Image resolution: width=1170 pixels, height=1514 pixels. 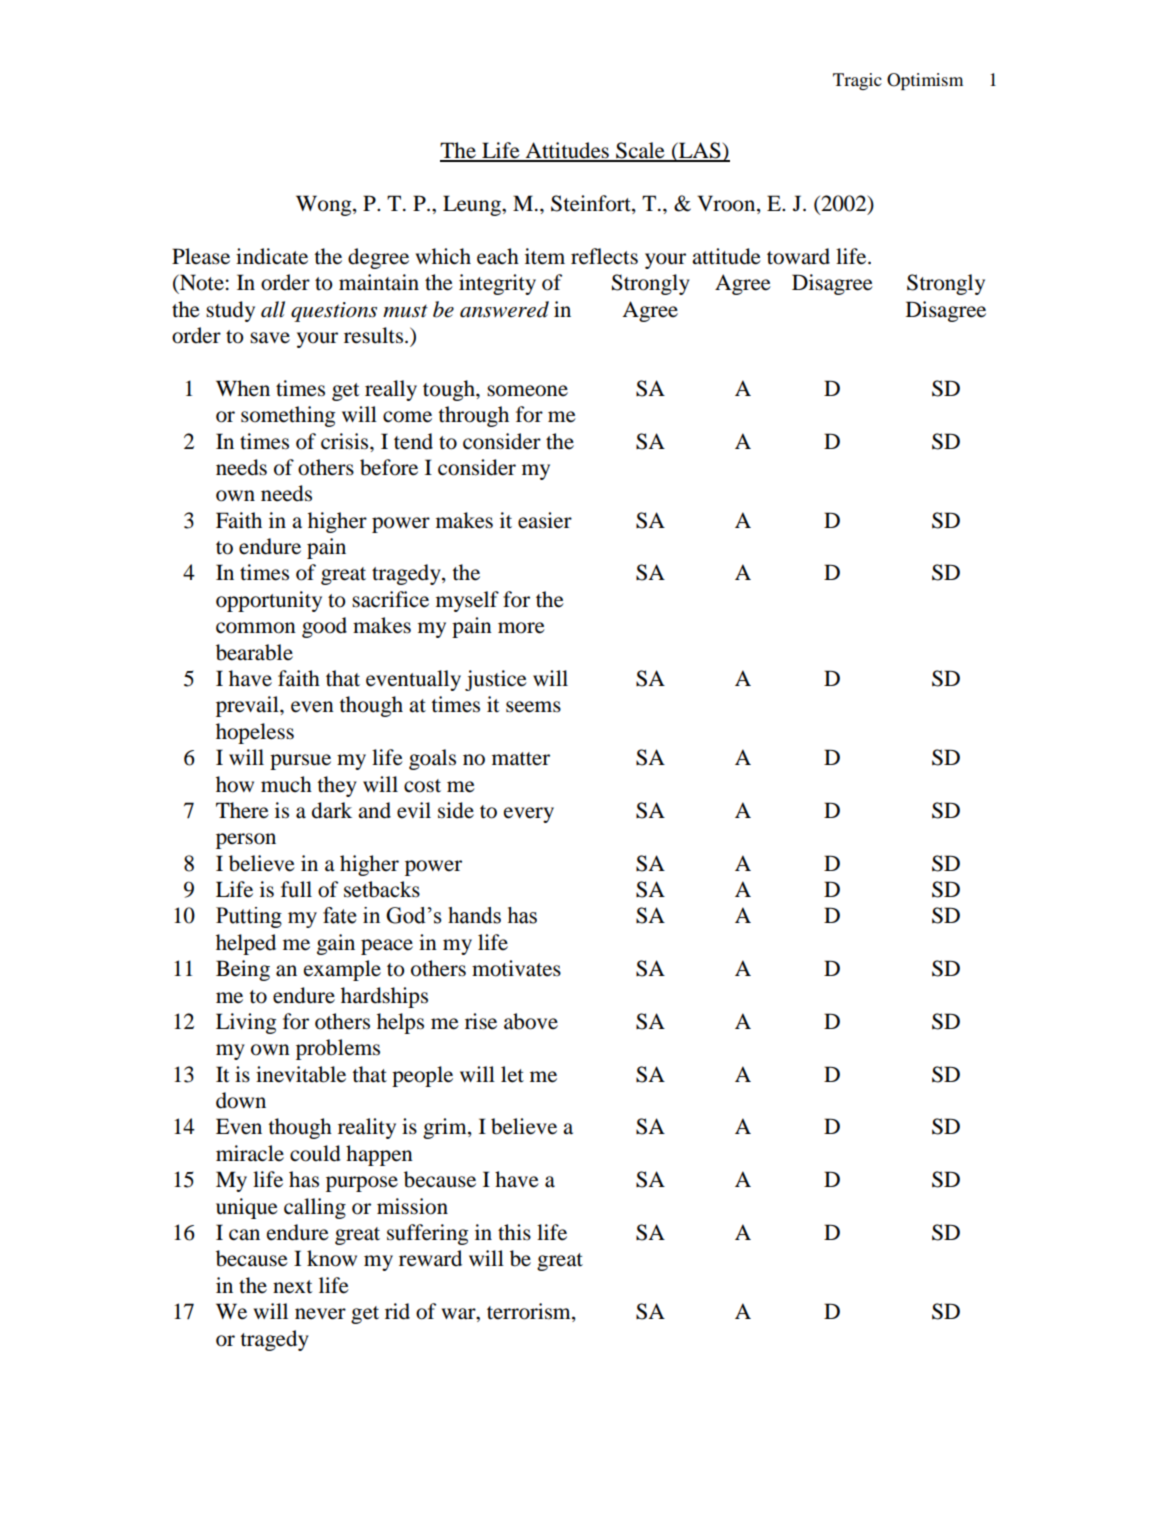 What do you see at coordinates (293, 1287) in the page?
I see `next` at bounding box center [293, 1287].
